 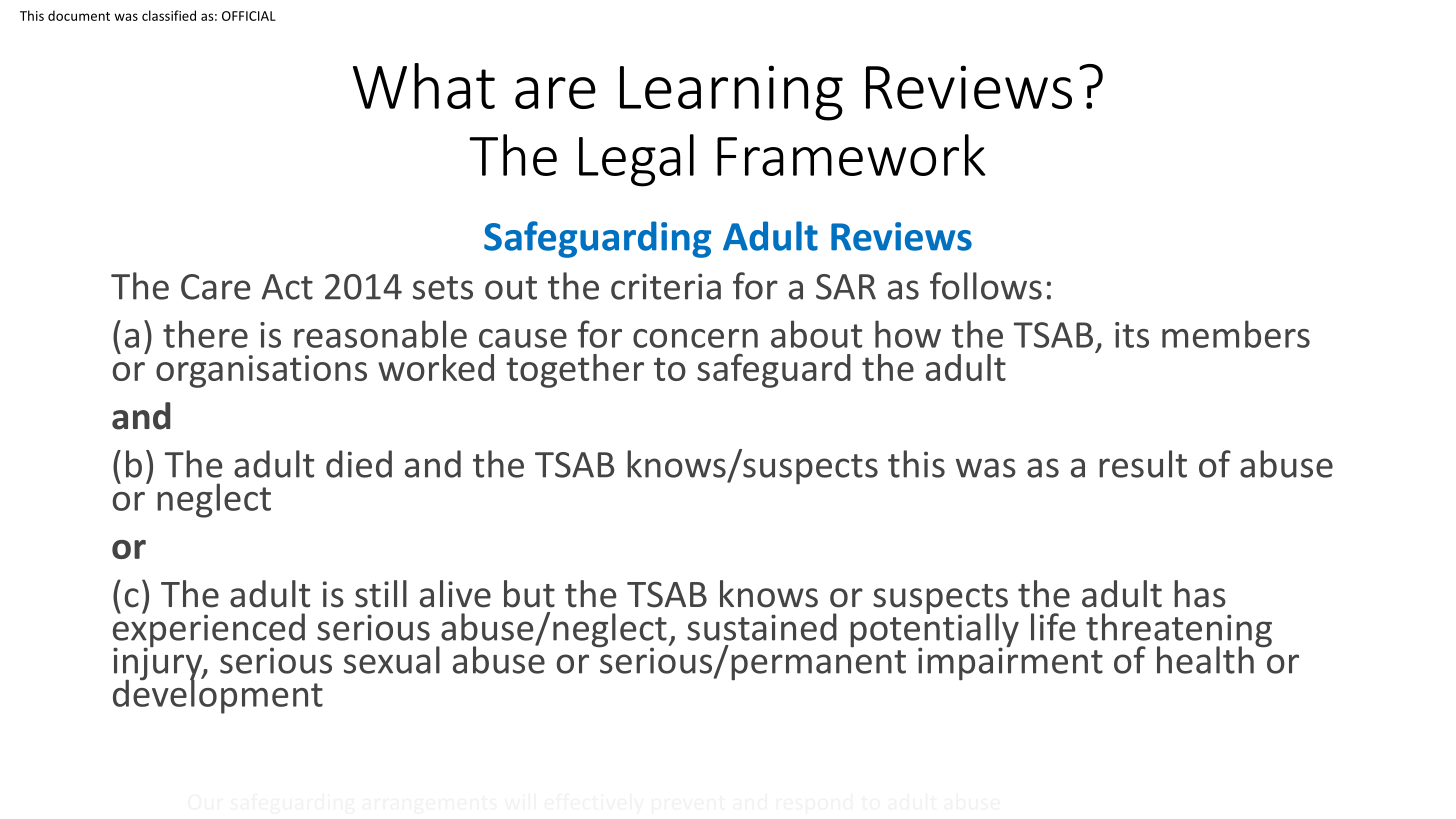 I want to click on criteria, so click(x=666, y=286).
